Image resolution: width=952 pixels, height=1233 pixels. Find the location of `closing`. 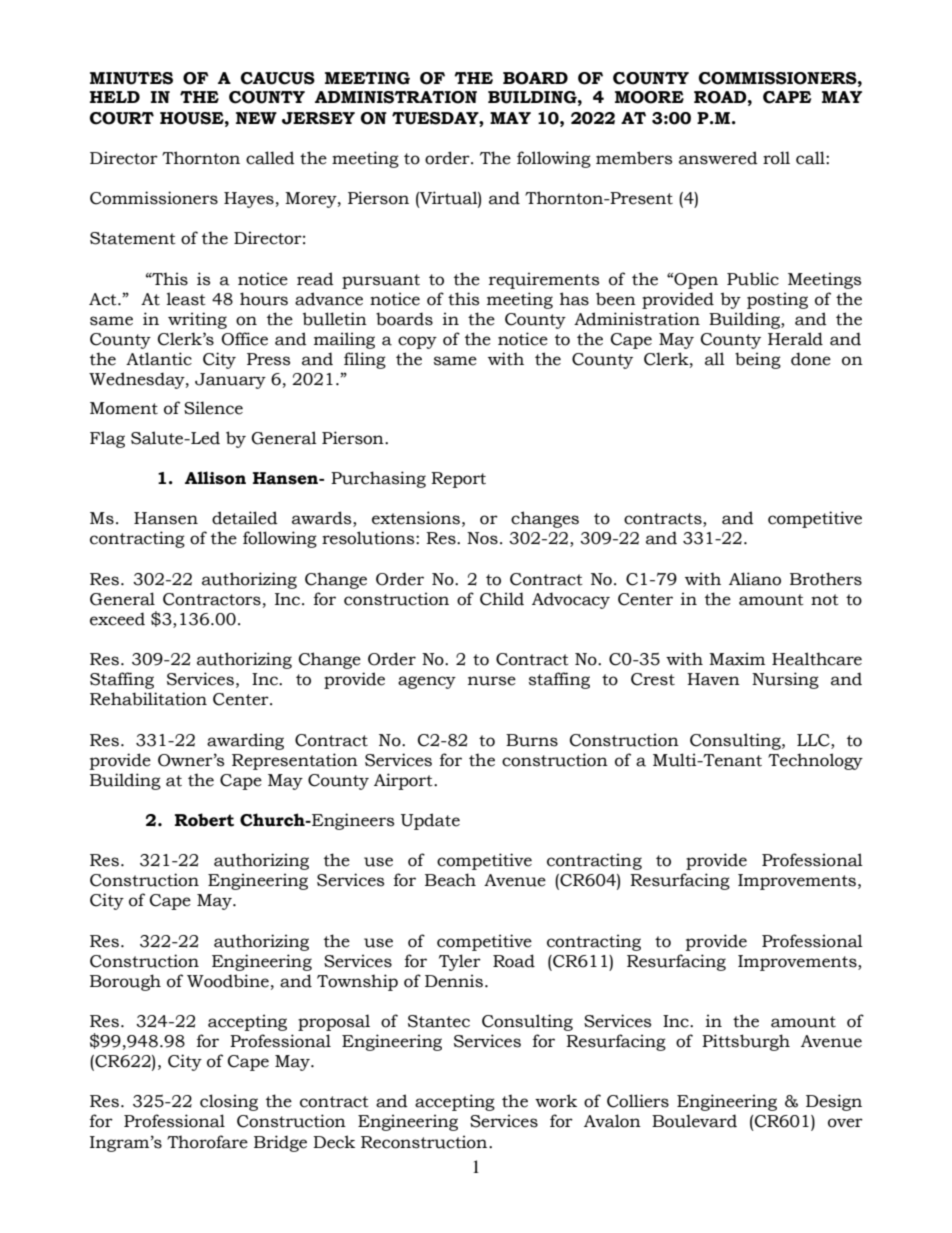

closing is located at coordinates (229, 1102).
